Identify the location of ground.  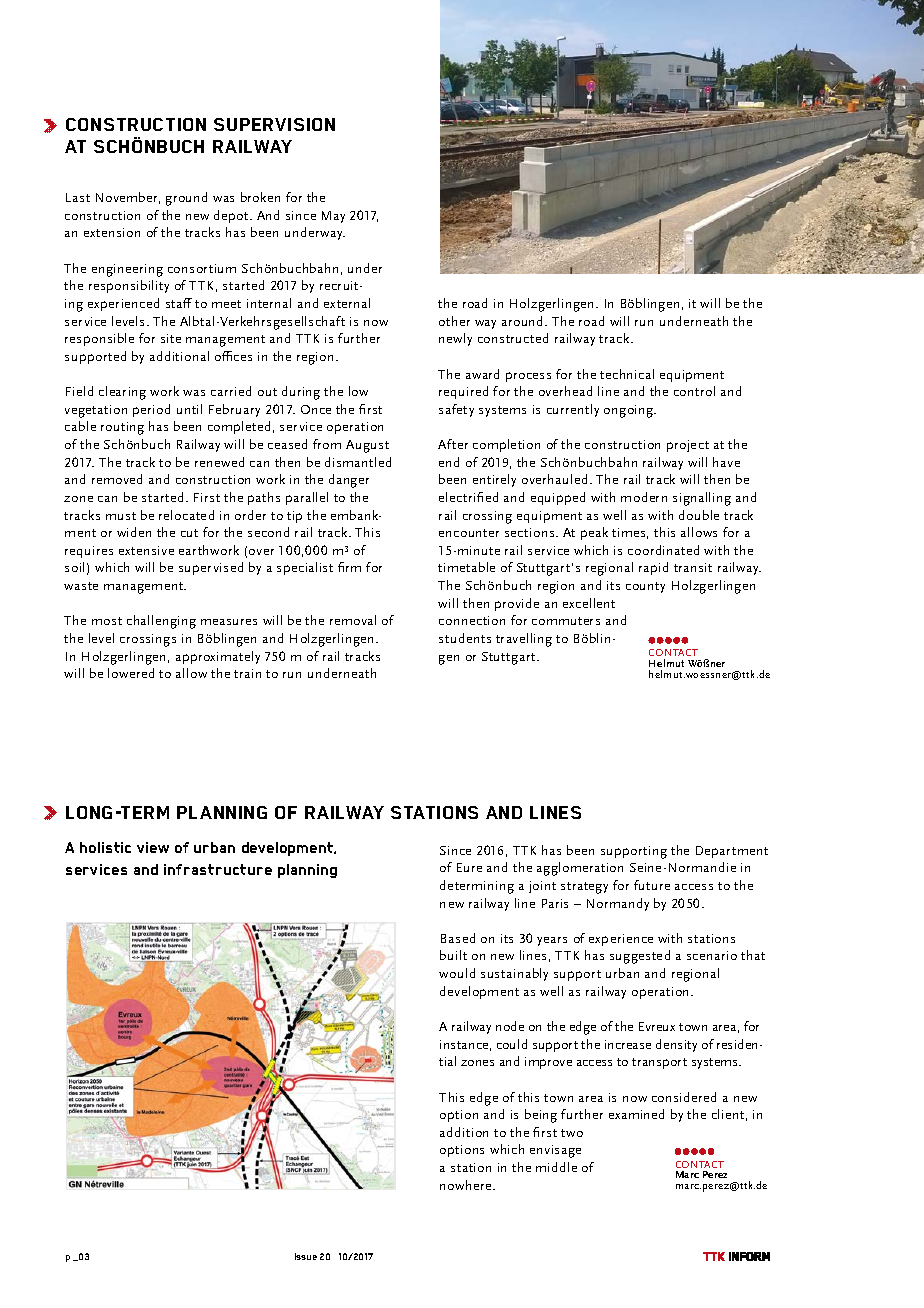
(186, 199).
